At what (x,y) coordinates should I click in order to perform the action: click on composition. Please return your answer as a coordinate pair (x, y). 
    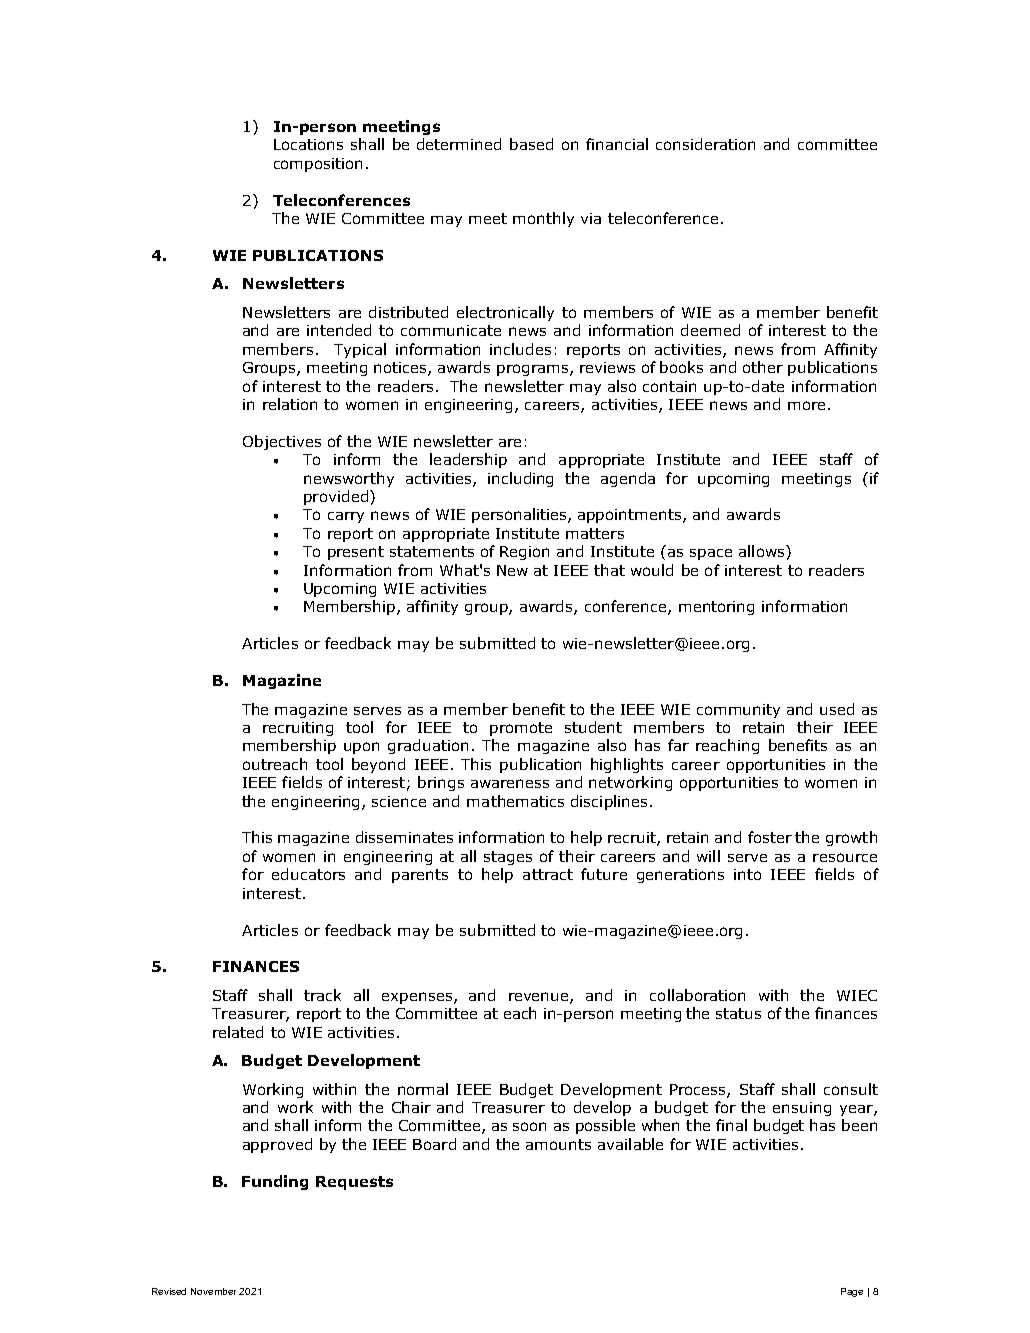
    Looking at the image, I should click on (318, 165).
